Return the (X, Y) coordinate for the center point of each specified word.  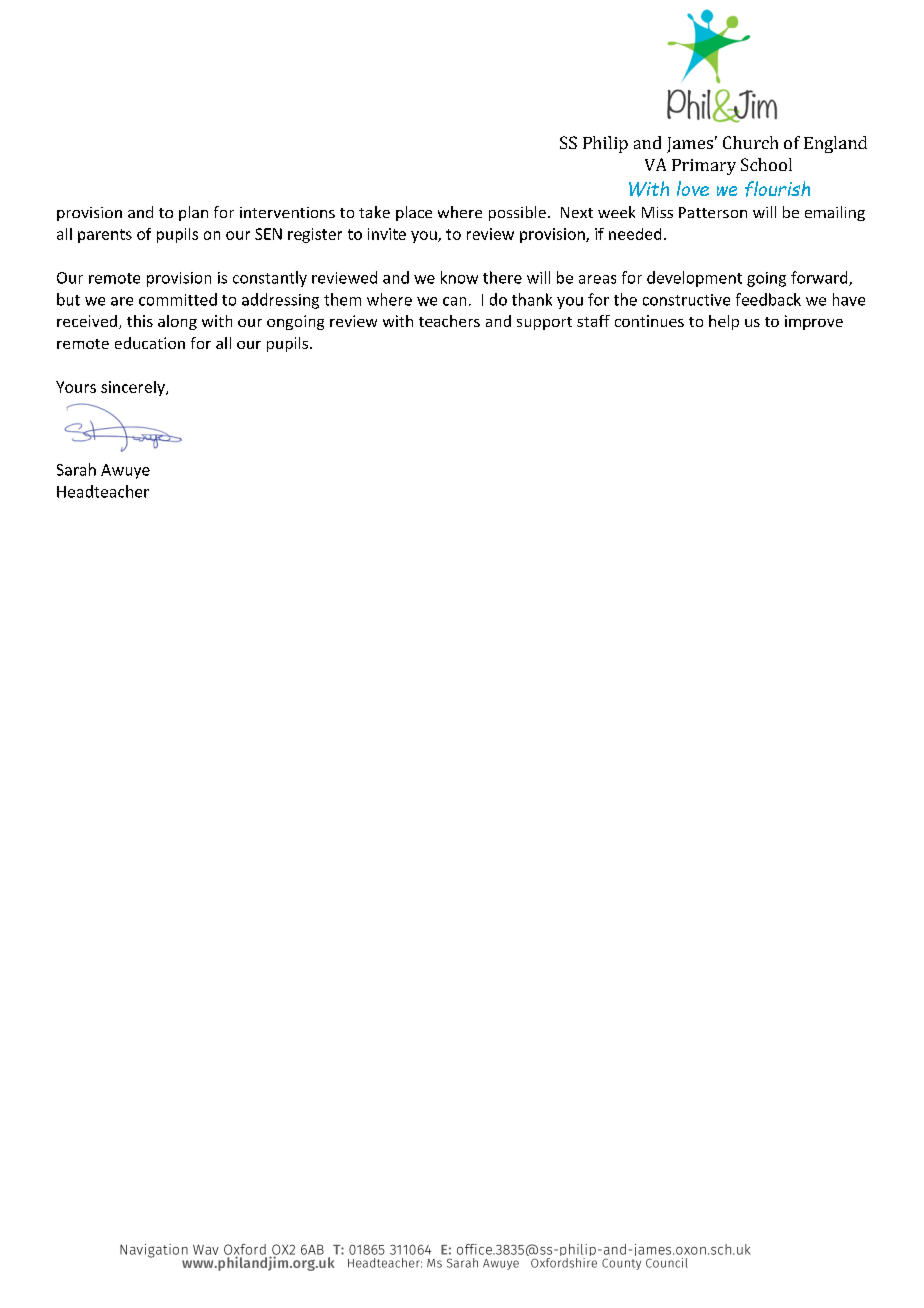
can (454, 301)
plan (193, 213)
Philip (605, 144)
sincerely (134, 388)
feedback (768, 299)
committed (178, 299)
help (724, 322)
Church (750, 142)
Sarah (76, 469)
